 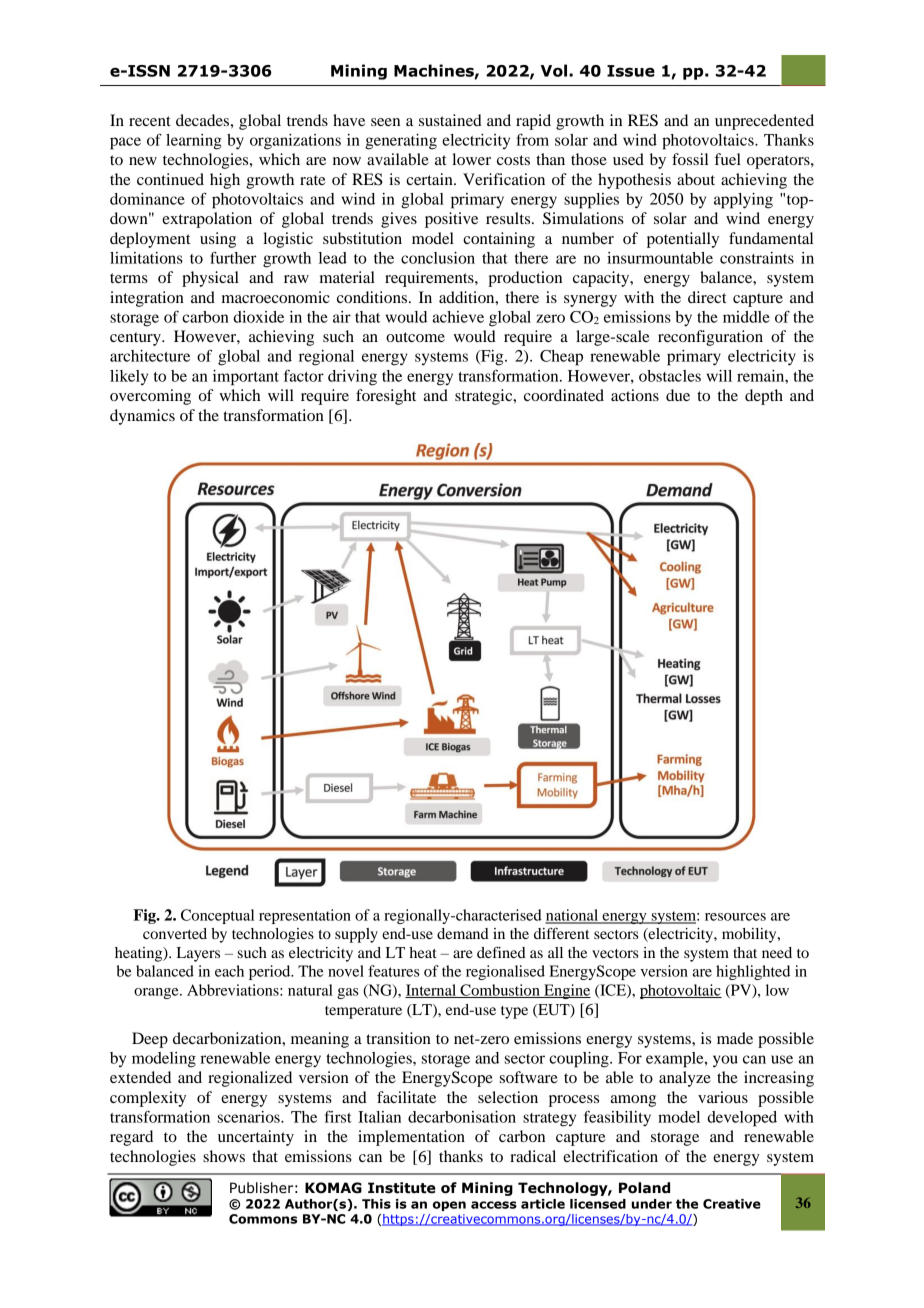 I want to click on Conceptual, so click(x=217, y=916).
